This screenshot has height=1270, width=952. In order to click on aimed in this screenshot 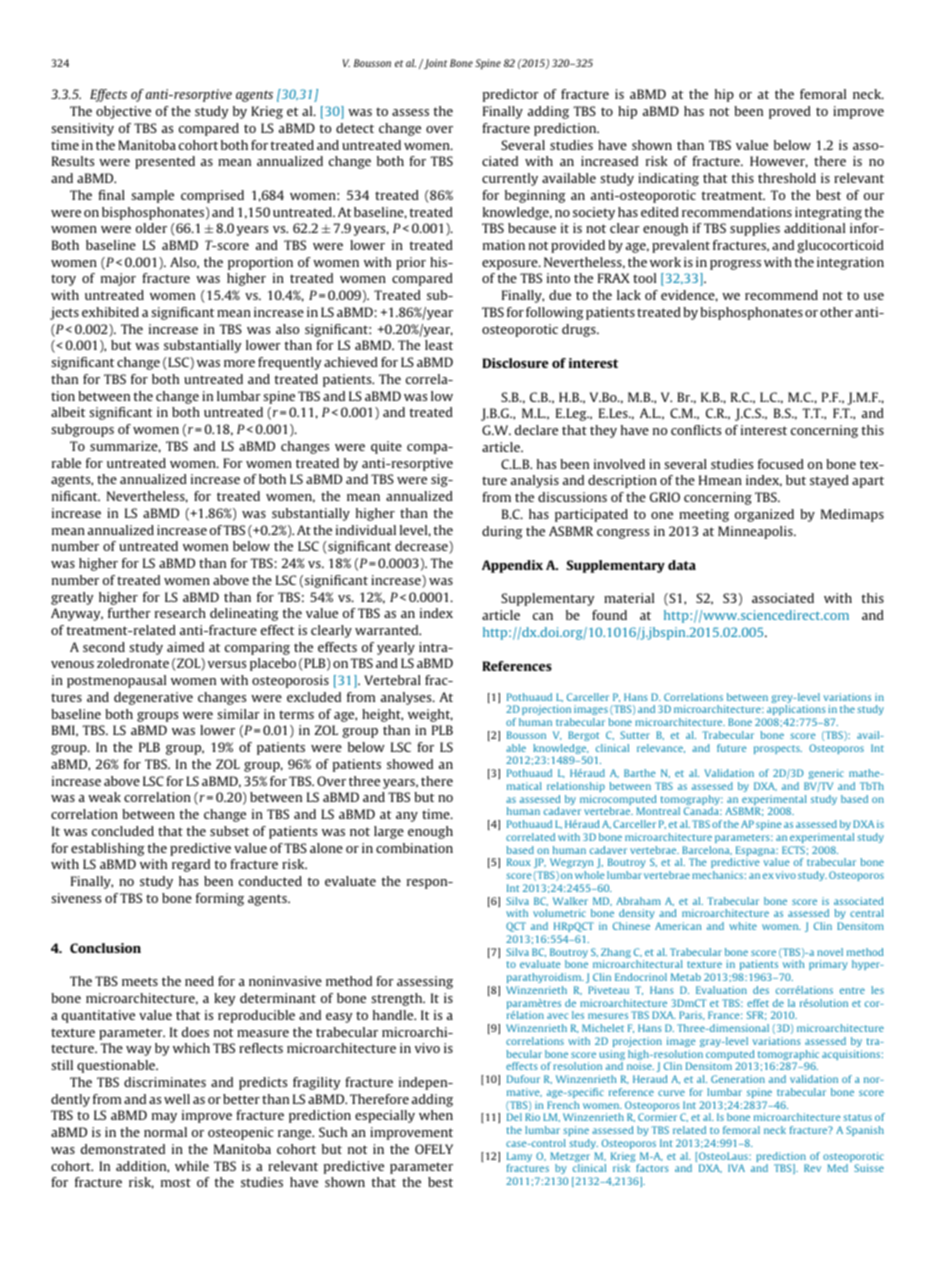, I will do `click(185, 647)`.
